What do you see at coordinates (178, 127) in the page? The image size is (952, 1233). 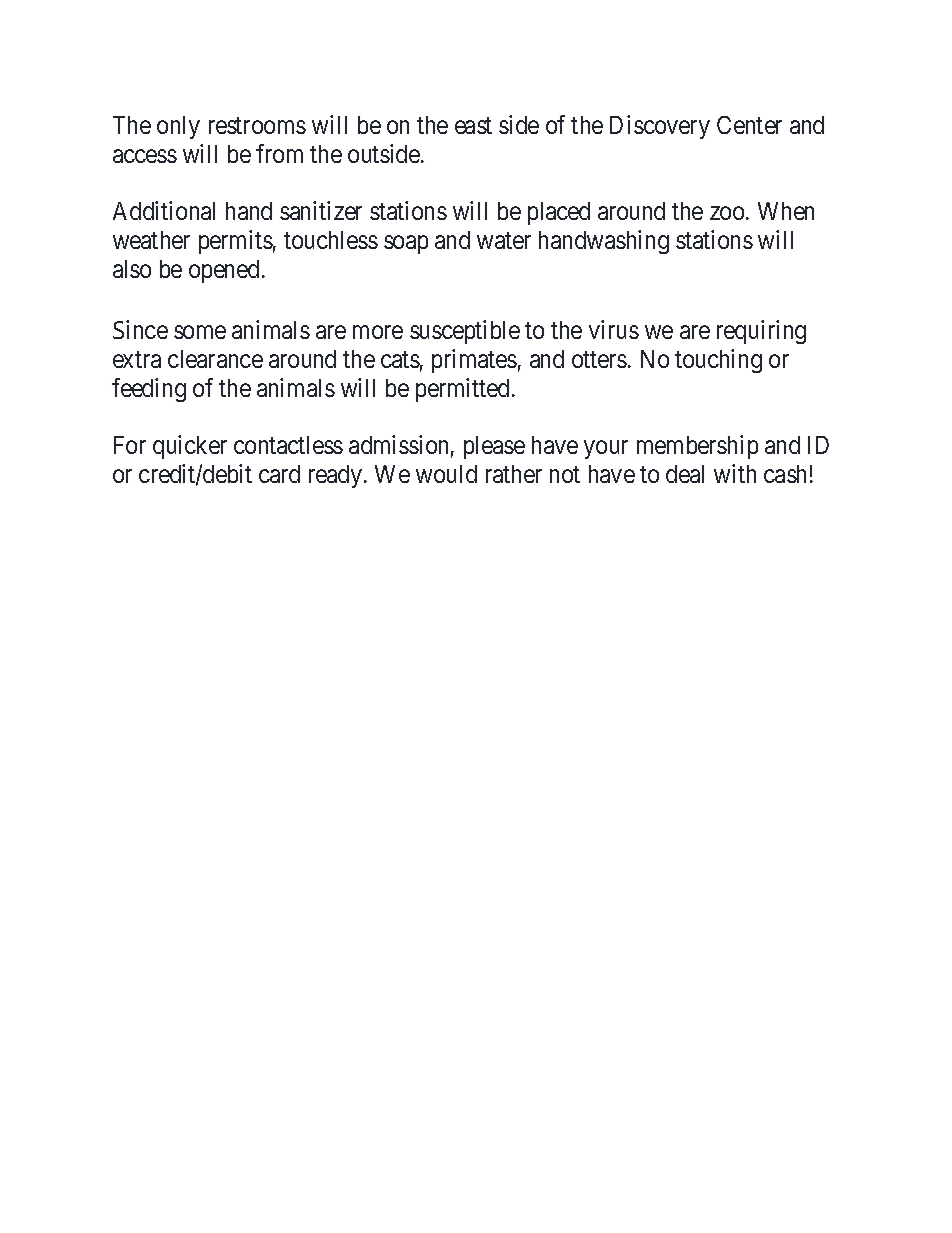 I see `only` at bounding box center [178, 127].
